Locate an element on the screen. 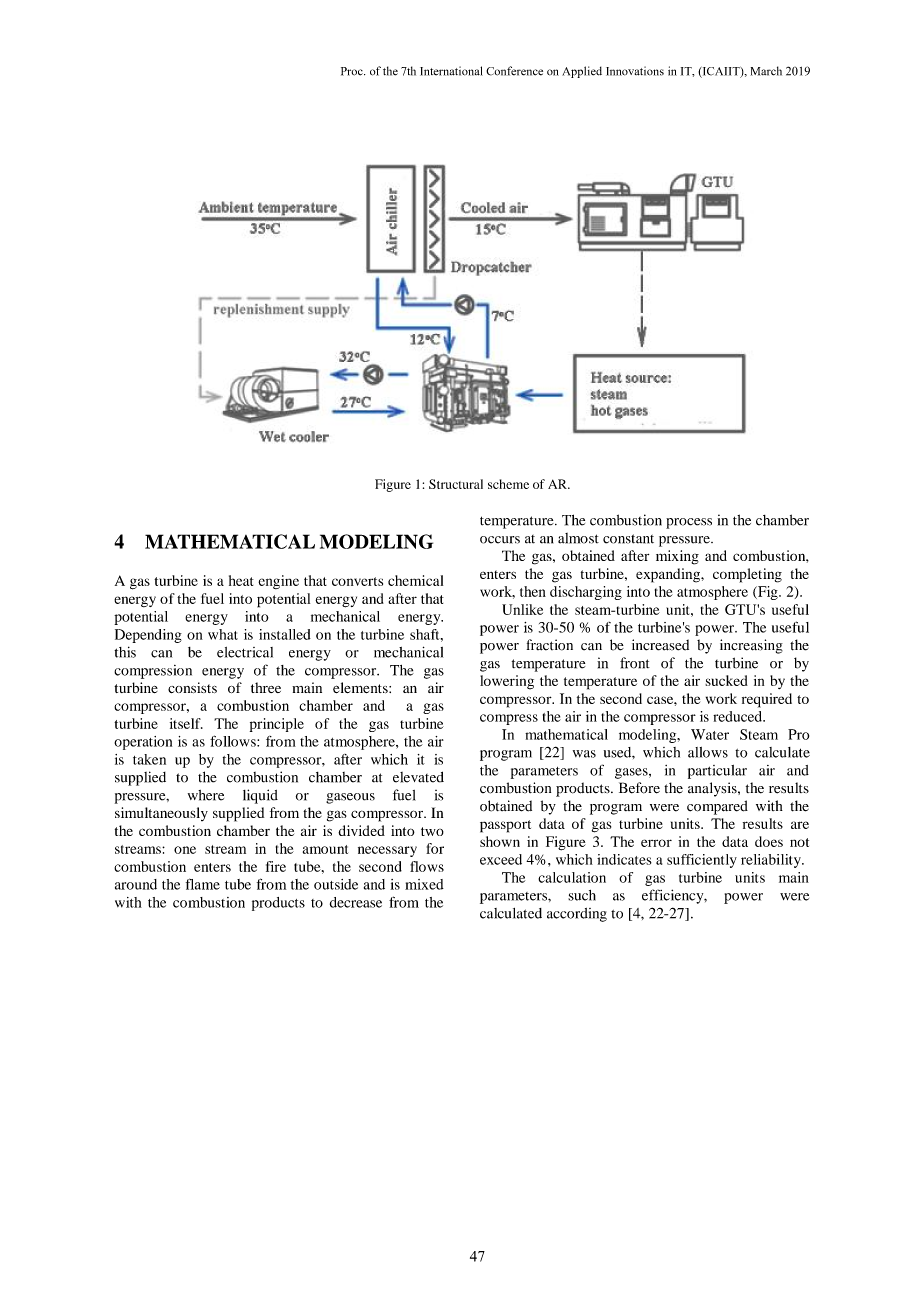 The image size is (924, 1308). flame is located at coordinates (203, 884).
